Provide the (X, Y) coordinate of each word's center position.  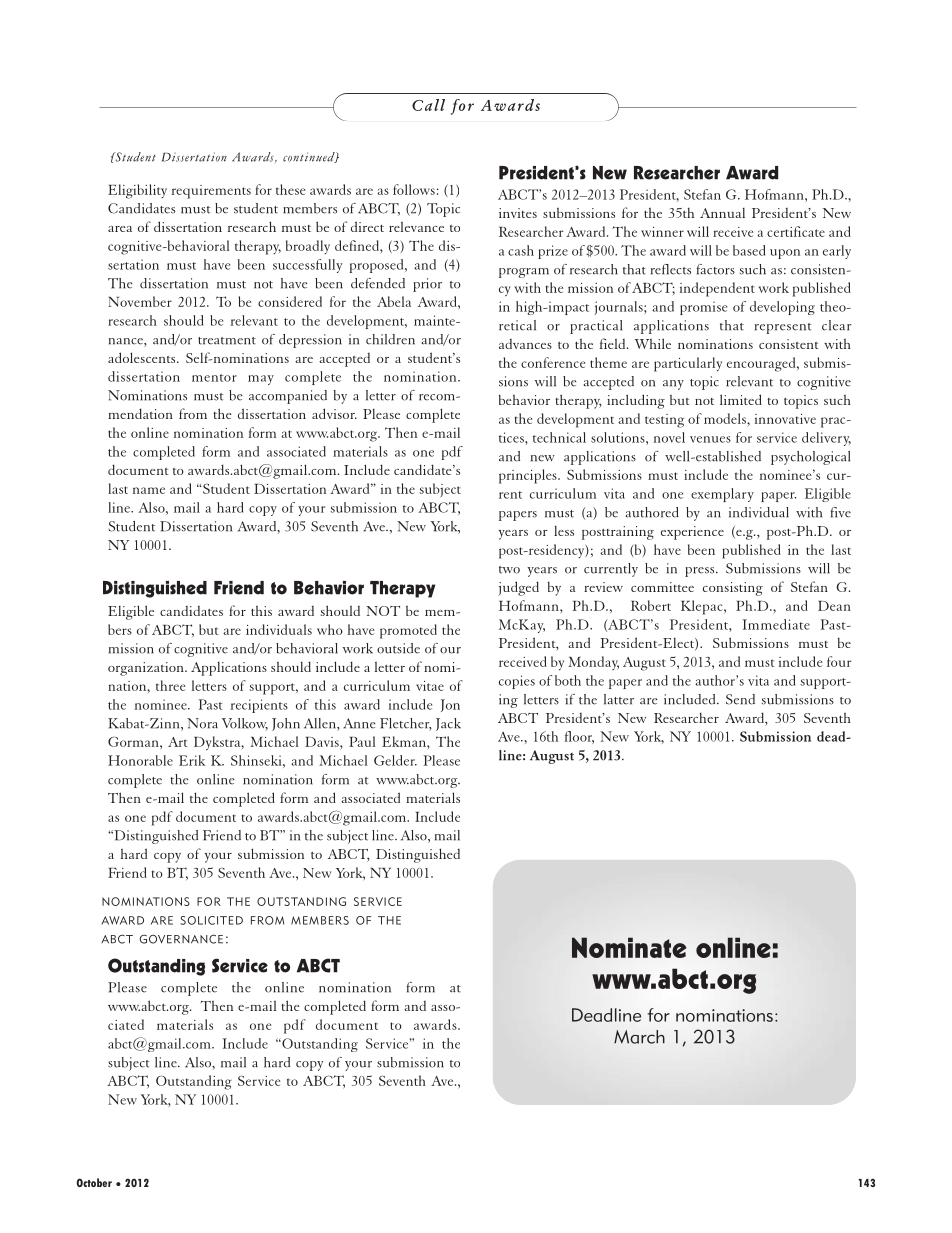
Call (428, 105)
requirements (211, 192)
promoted (408, 631)
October (94, 1182)
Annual (722, 213)
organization (147, 669)
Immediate (776, 624)
